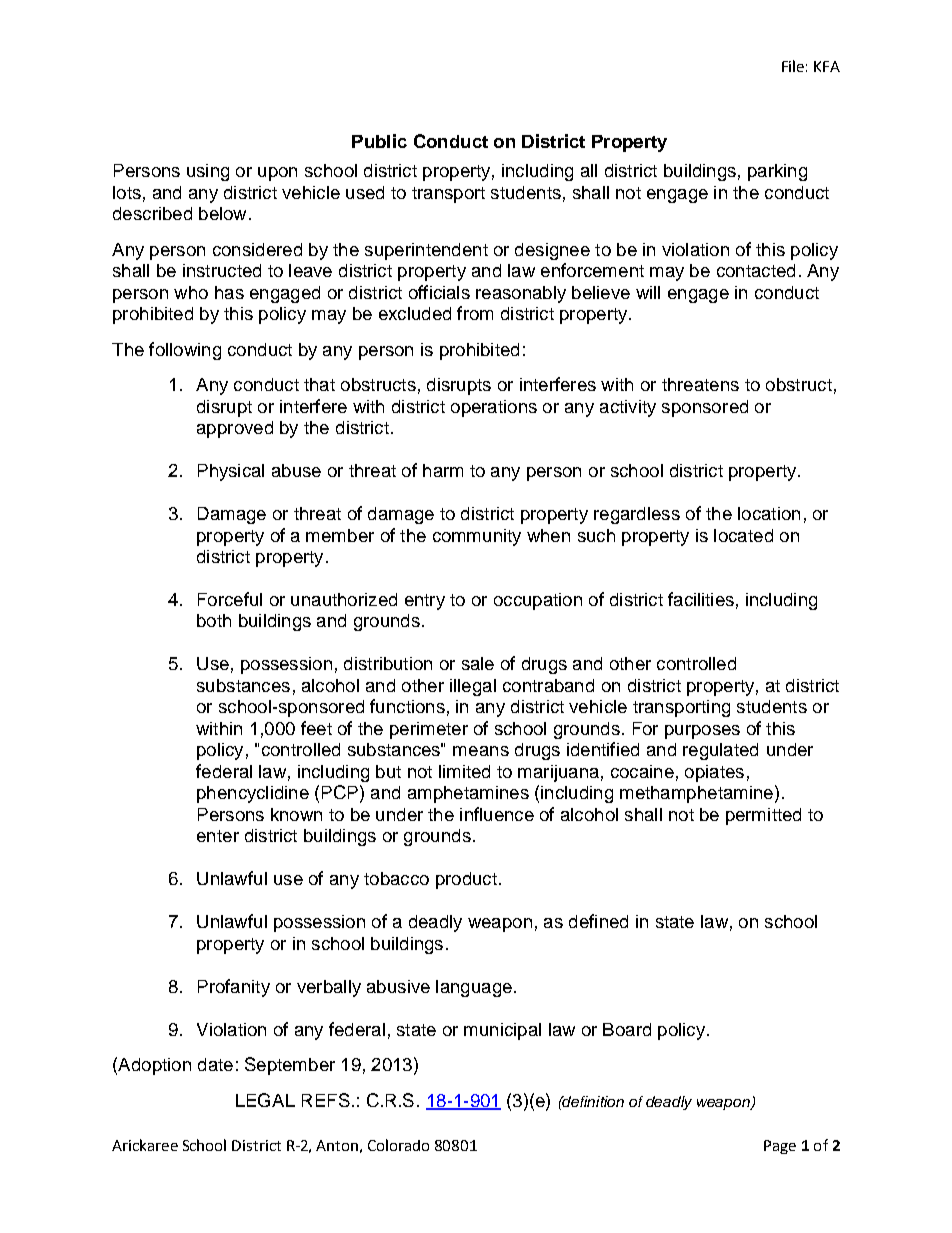 This screenshot has height=1233, width=952. I want to click on date, so click(215, 1064).
